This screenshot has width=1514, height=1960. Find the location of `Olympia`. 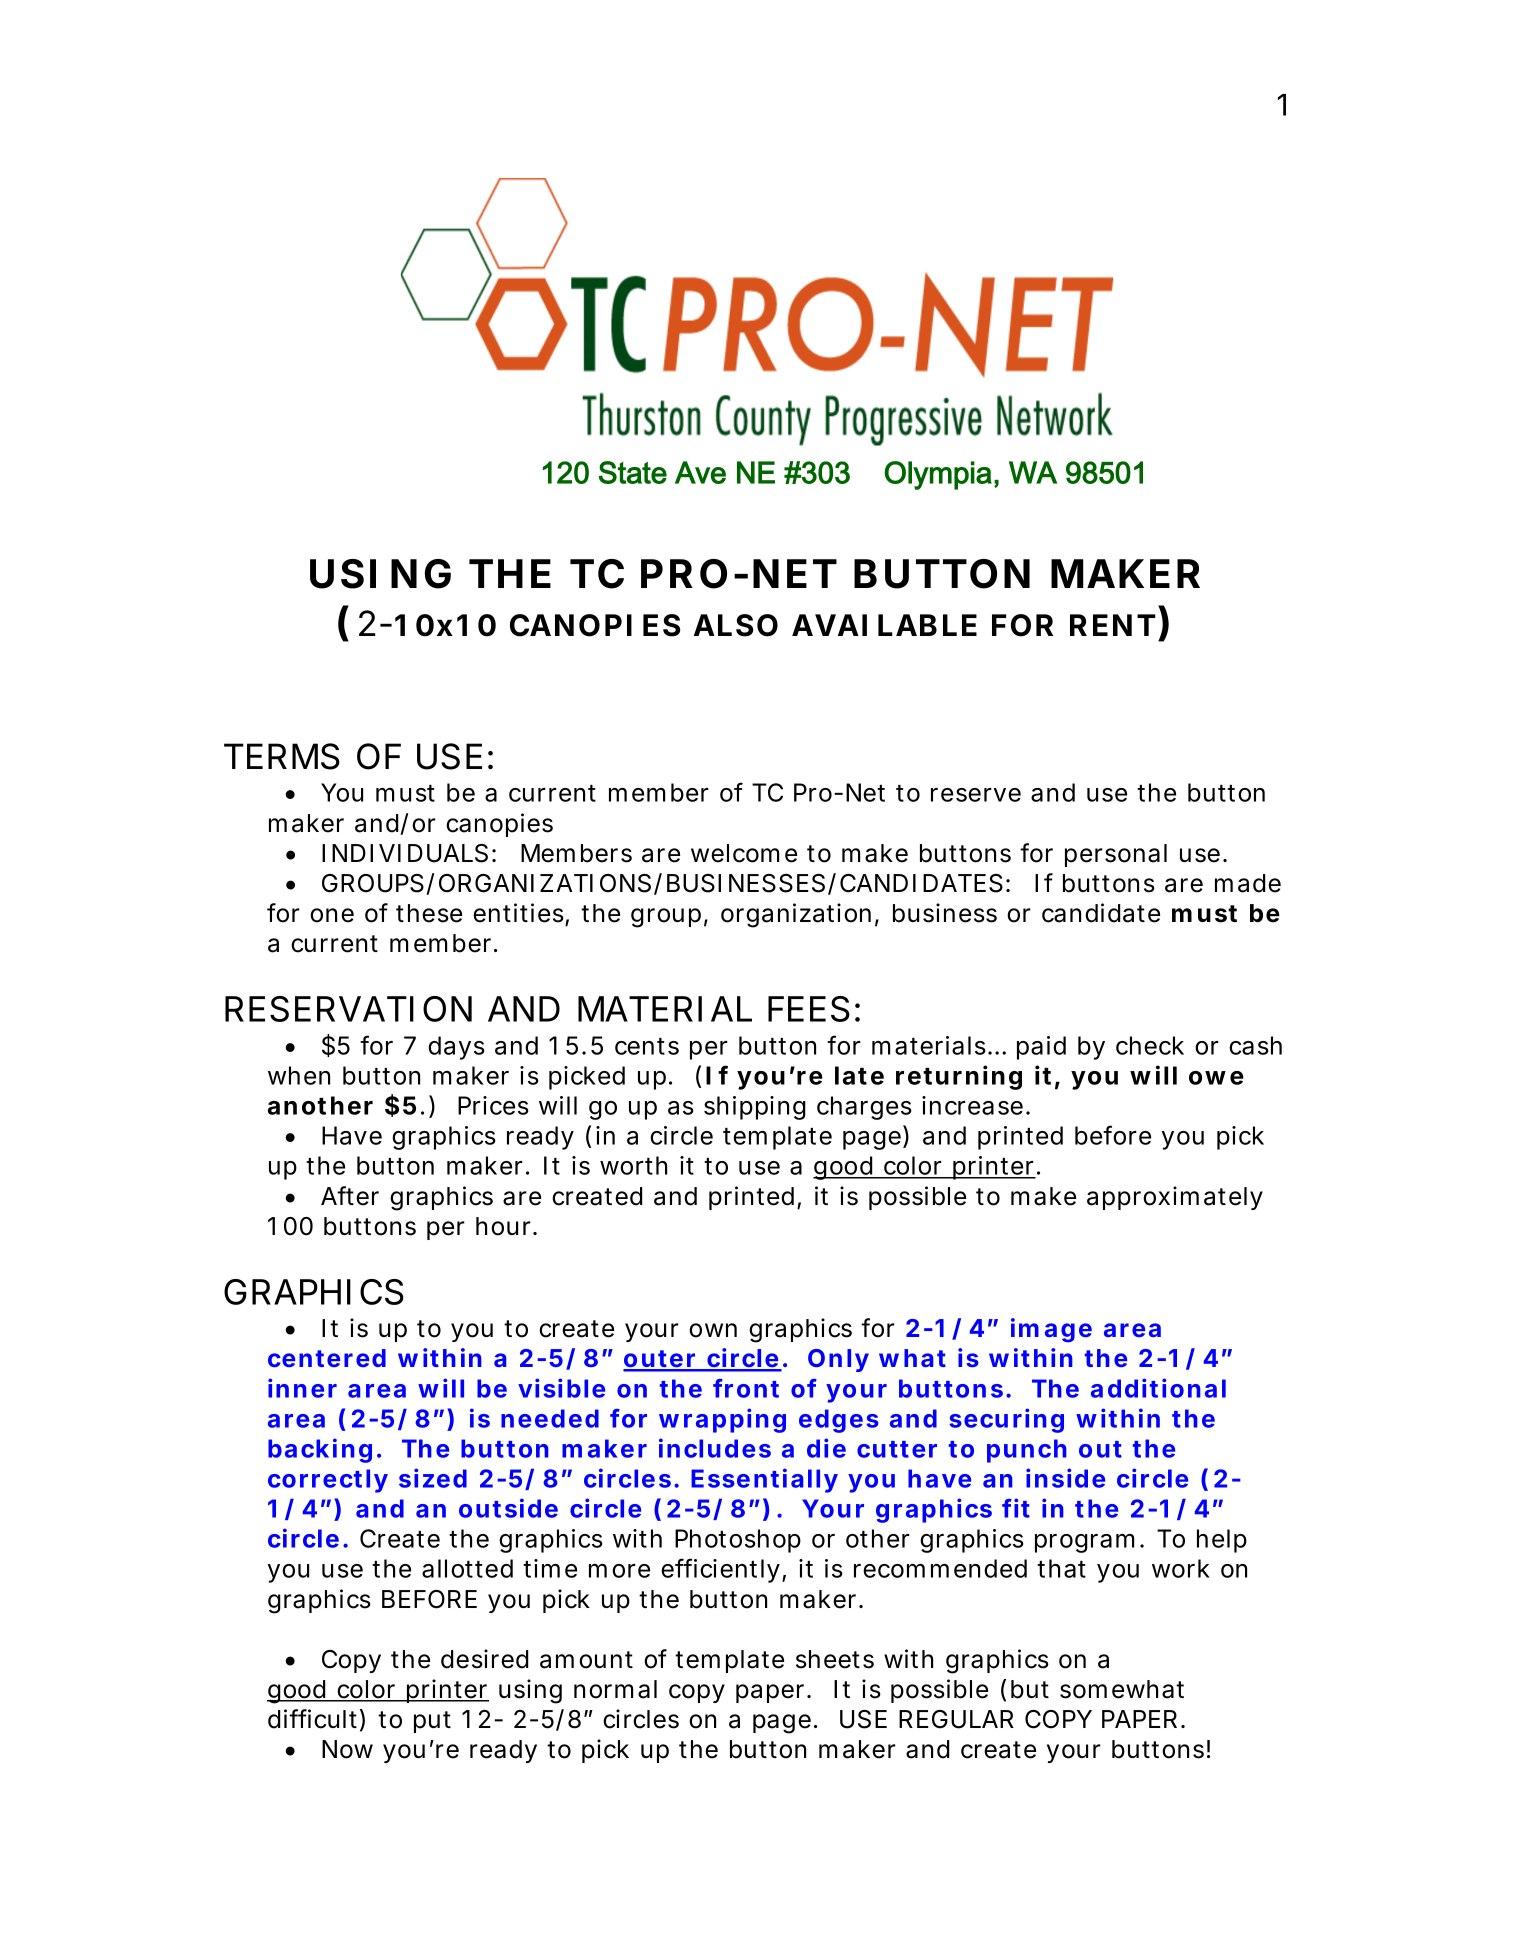

Olympia is located at coordinates (938, 475).
